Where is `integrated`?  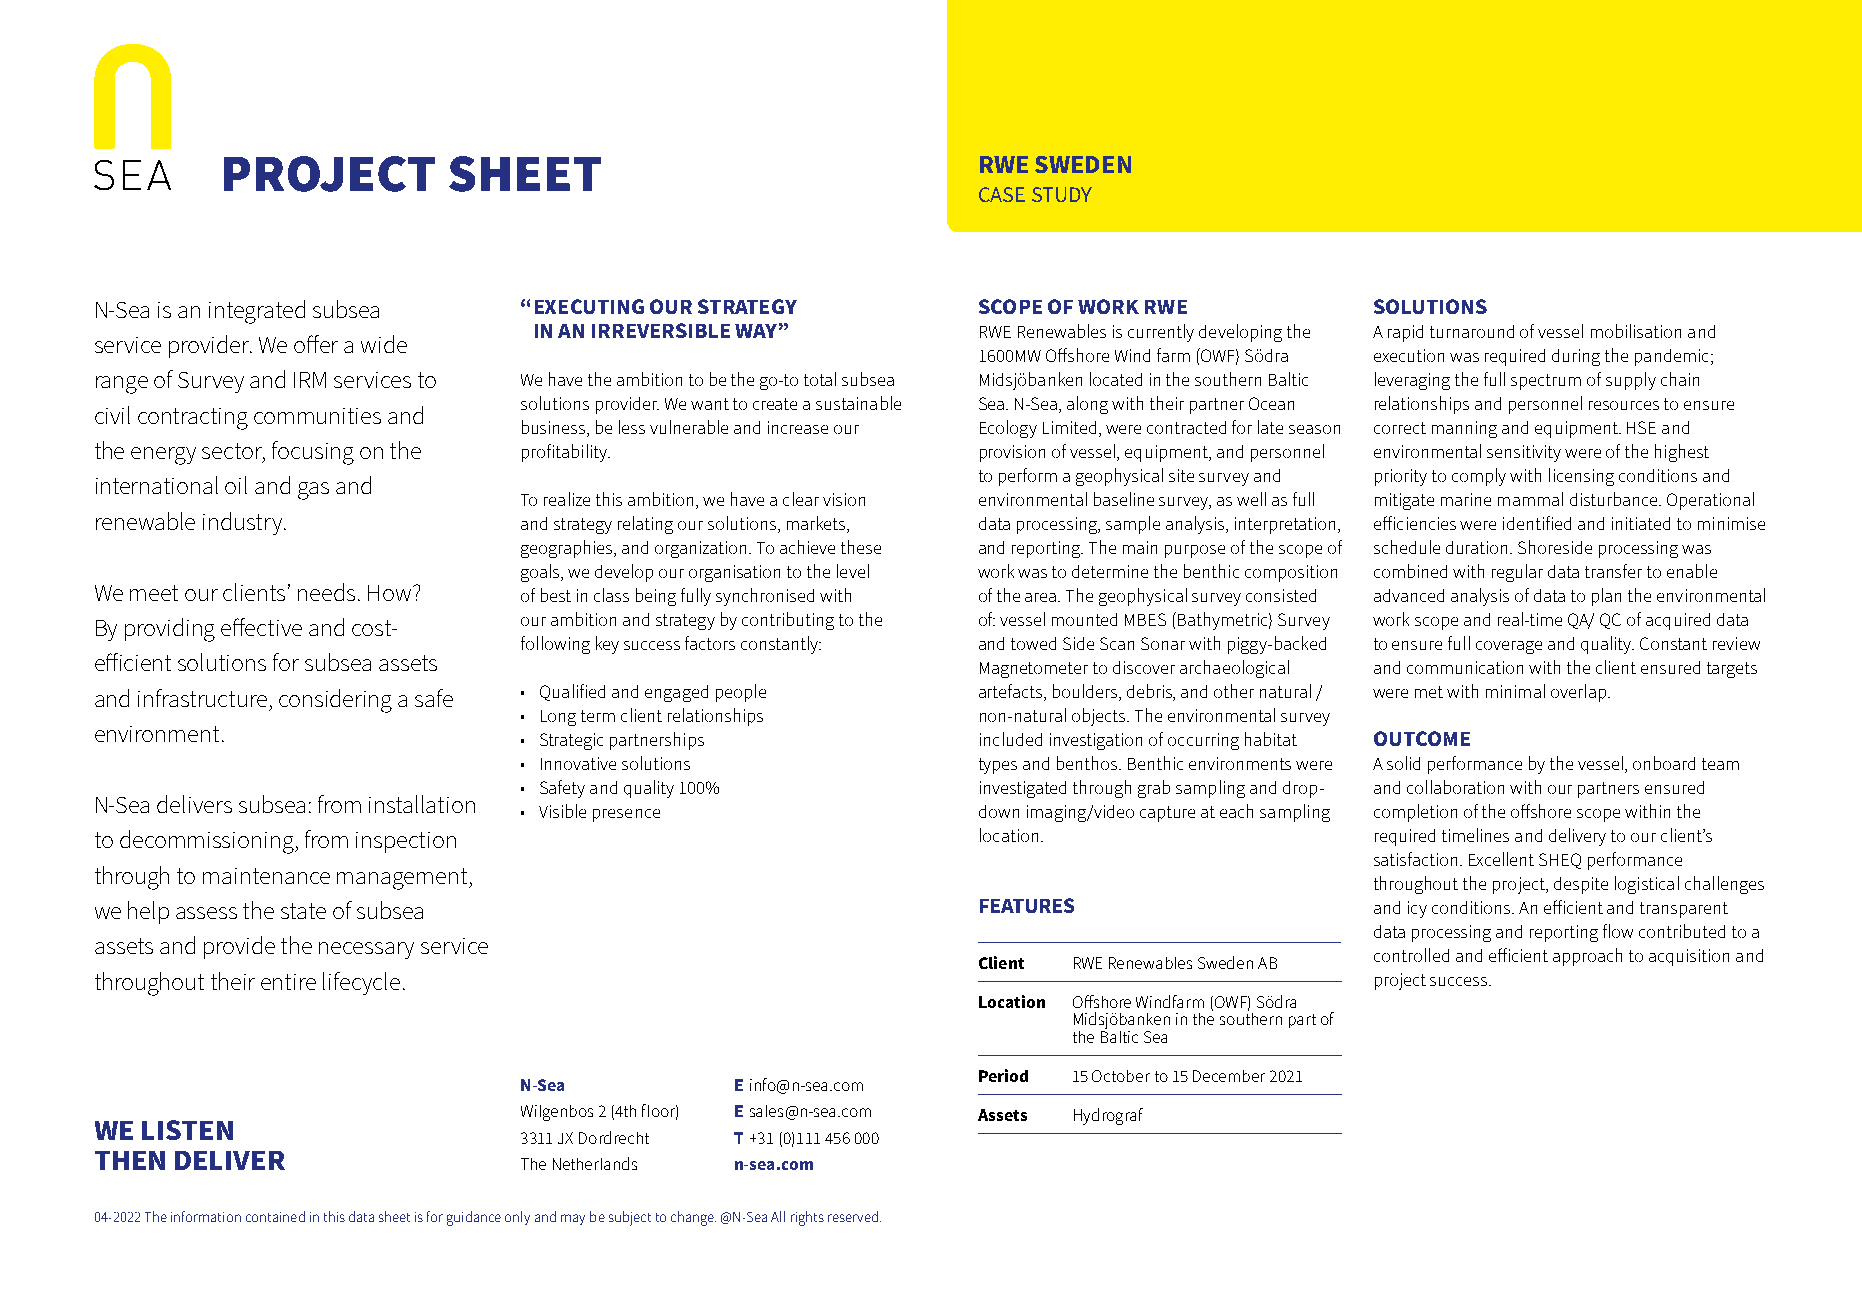 integrated is located at coordinates (257, 312).
